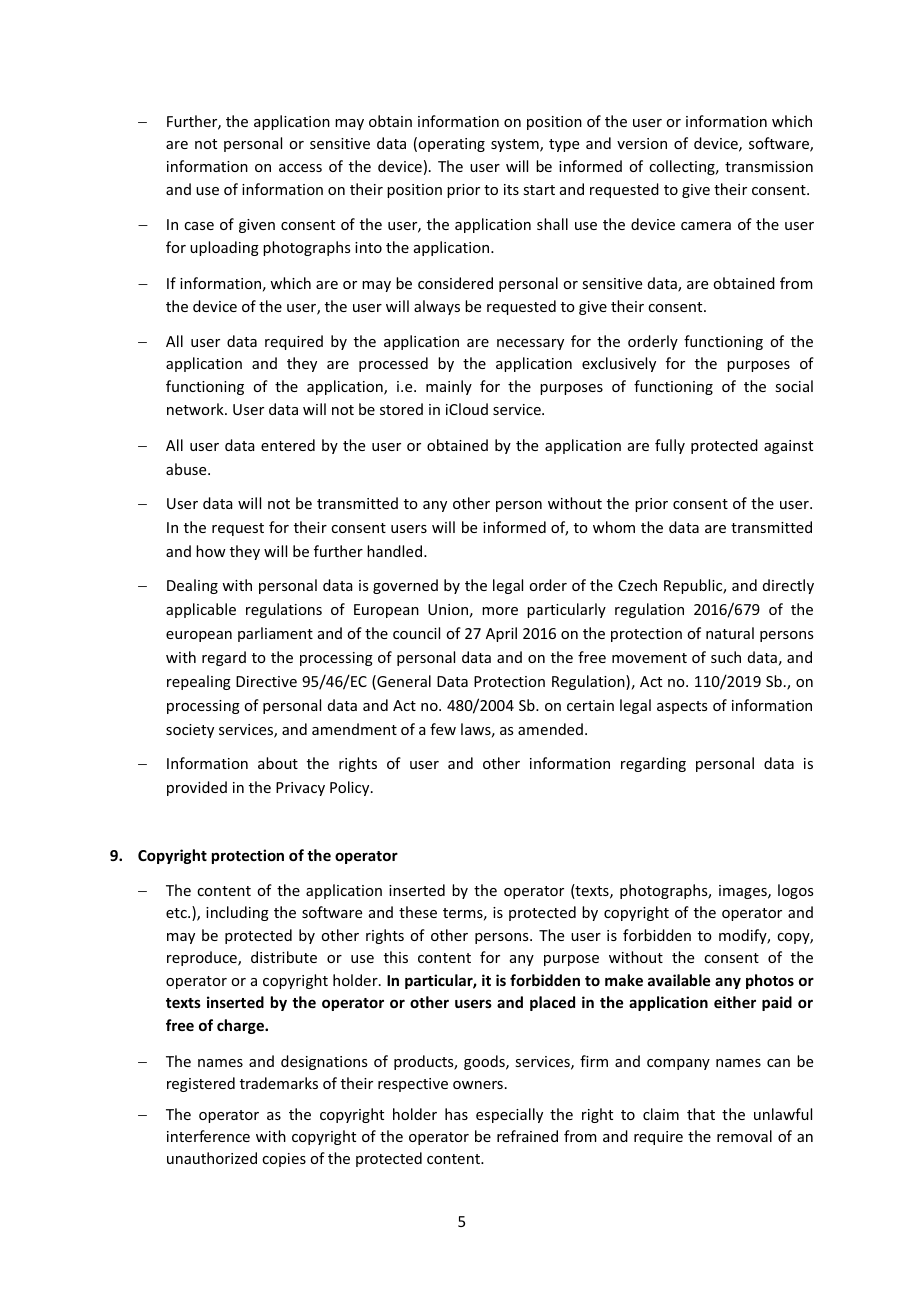  What do you see at coordinates (501, 634) in the screenshot?
I see `April` at bounding box center [501, 634].
